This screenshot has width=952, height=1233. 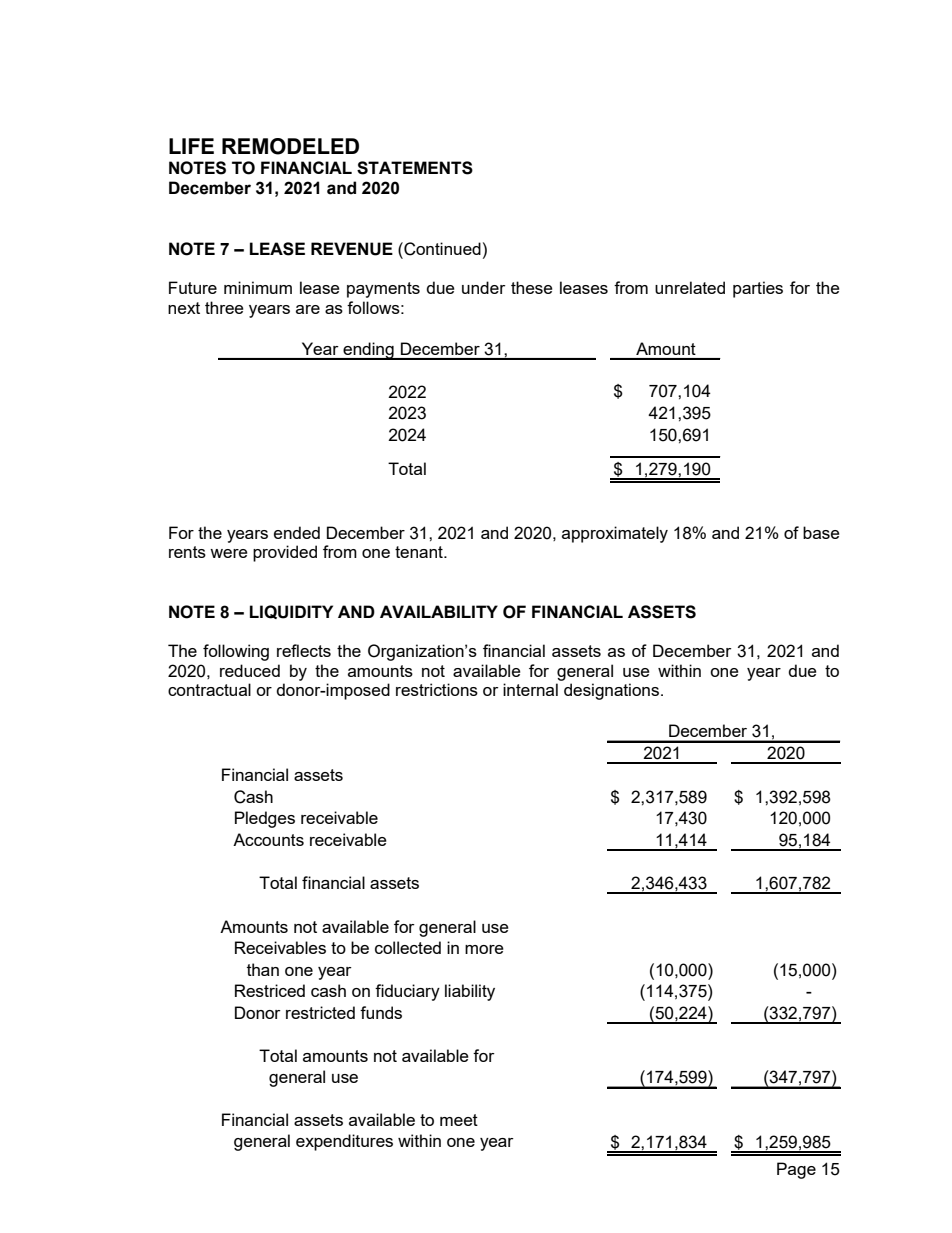 What do you see at coordinates (344, 1142) in the screenshot?
I see `expenditures` at bounding box center [344, 1142].
